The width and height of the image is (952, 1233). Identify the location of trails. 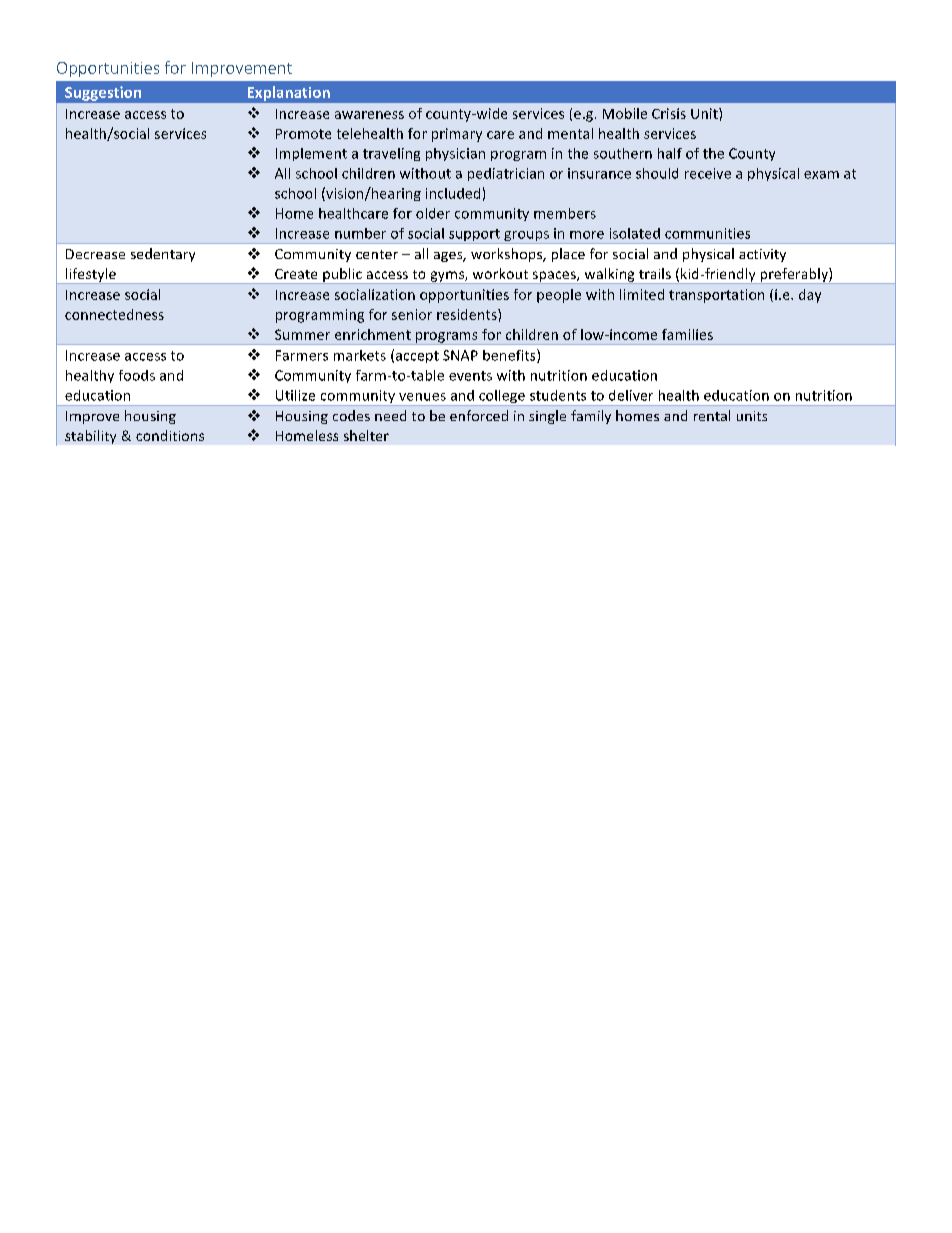
(655, 273).
